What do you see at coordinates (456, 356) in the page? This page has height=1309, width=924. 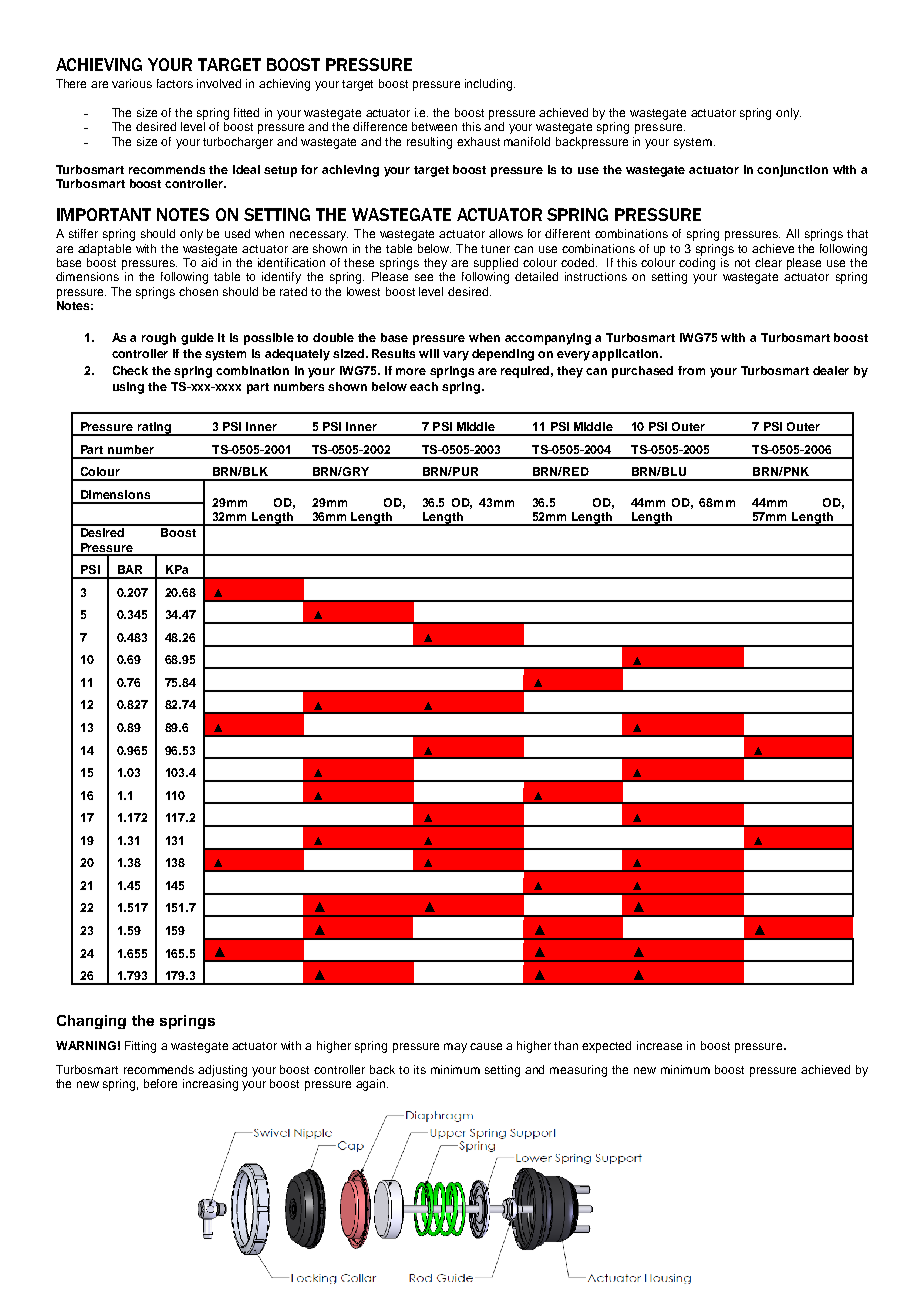 I see `vary` at bounding box center [456, 356].
